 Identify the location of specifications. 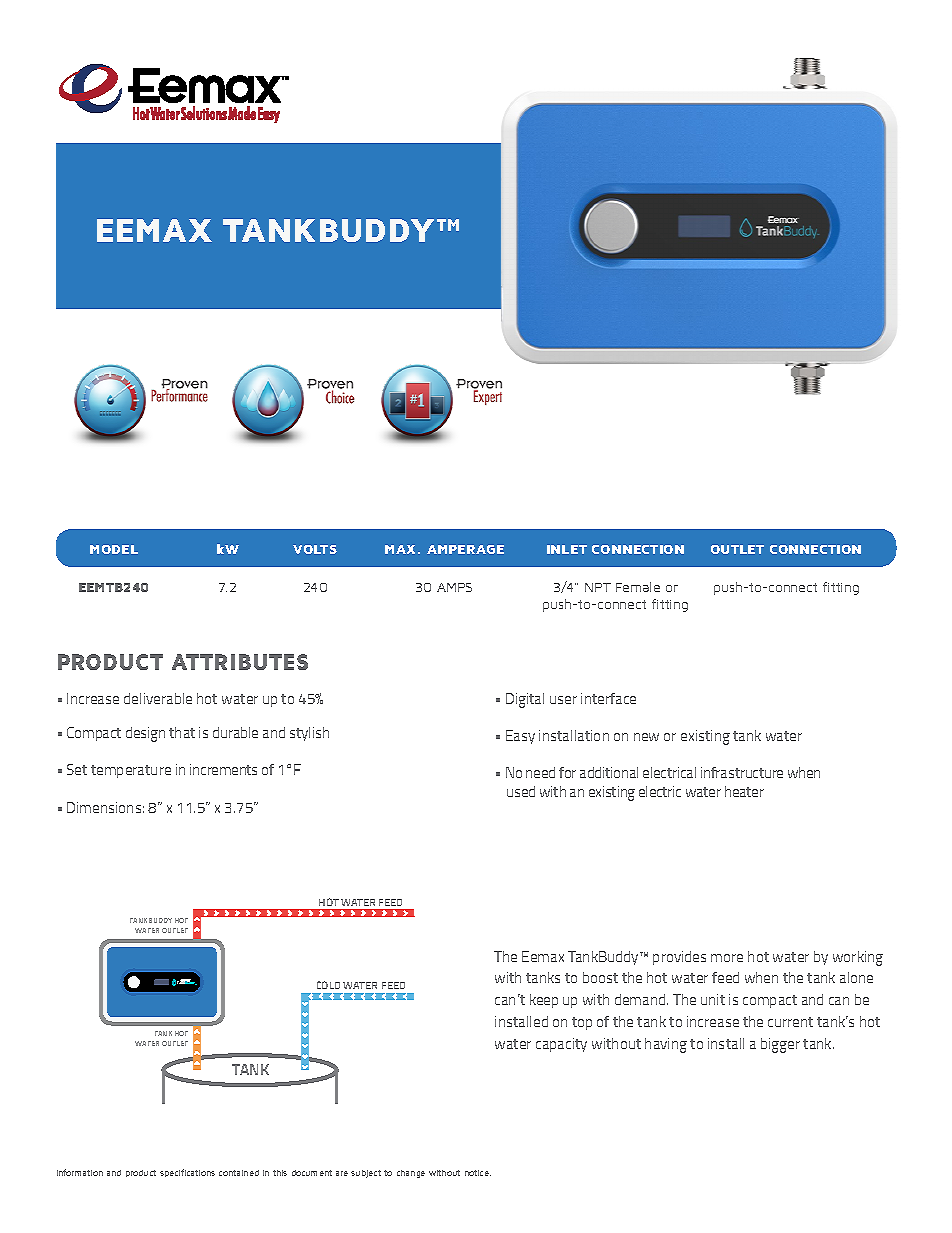
(187, 1173).
